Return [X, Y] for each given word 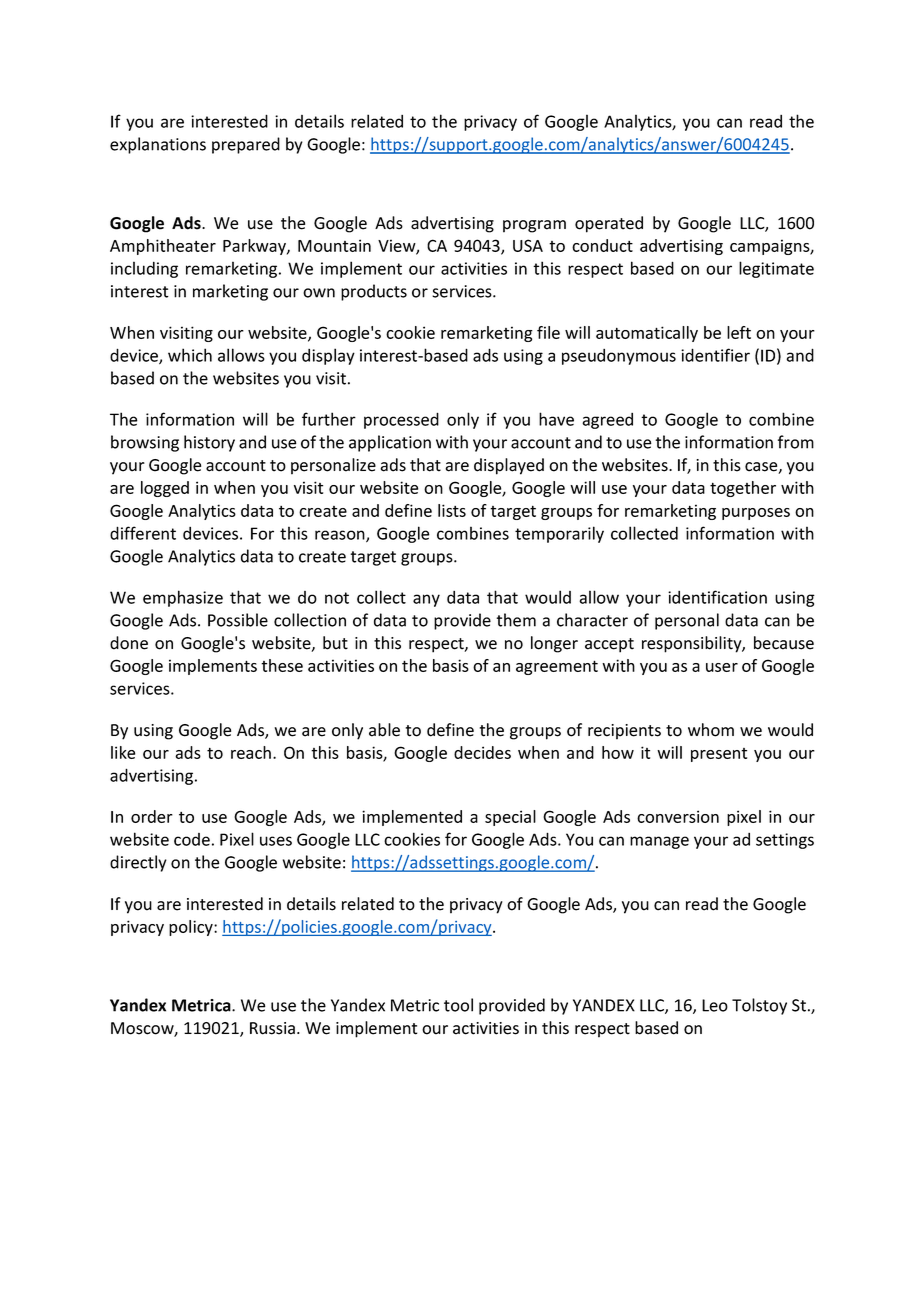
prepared [246, 145]
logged [165, 489]
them [516, 620]
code [192, 839]
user [722, 667]
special [510, 818]
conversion [678, 816]
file [548, 332]
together [743, 489]
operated [609, 224]
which [190, 355]
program [534, 226]
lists [452, 510]
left [739, 332]
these [282, 665]
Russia [272, 1028]
